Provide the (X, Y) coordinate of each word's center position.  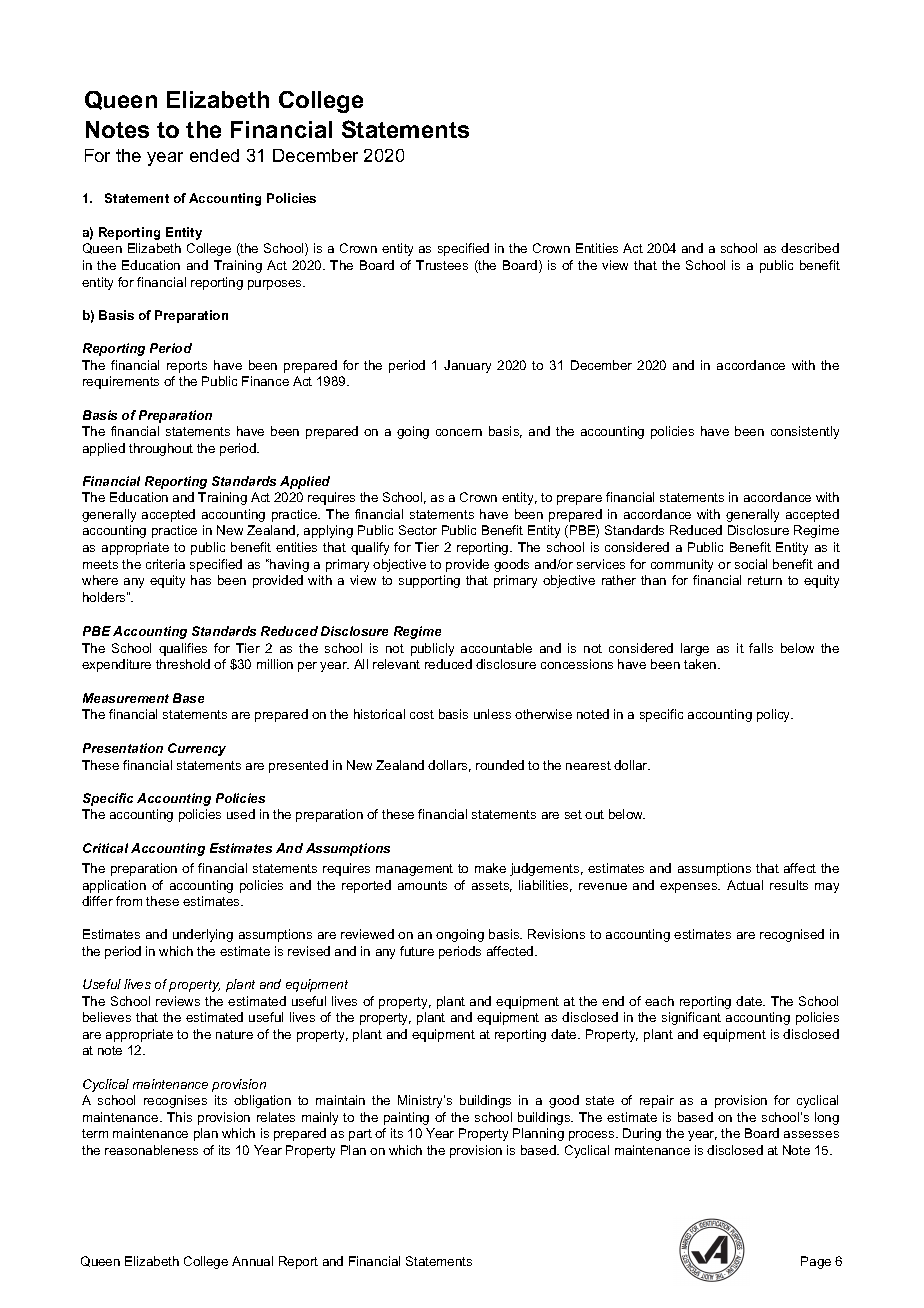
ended (214, 155)
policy (775, 715)
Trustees (442, 265)
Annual (252, 1261)
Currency (197, 749)
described (810, 248)
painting (406, 1118)
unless (492, 714)
